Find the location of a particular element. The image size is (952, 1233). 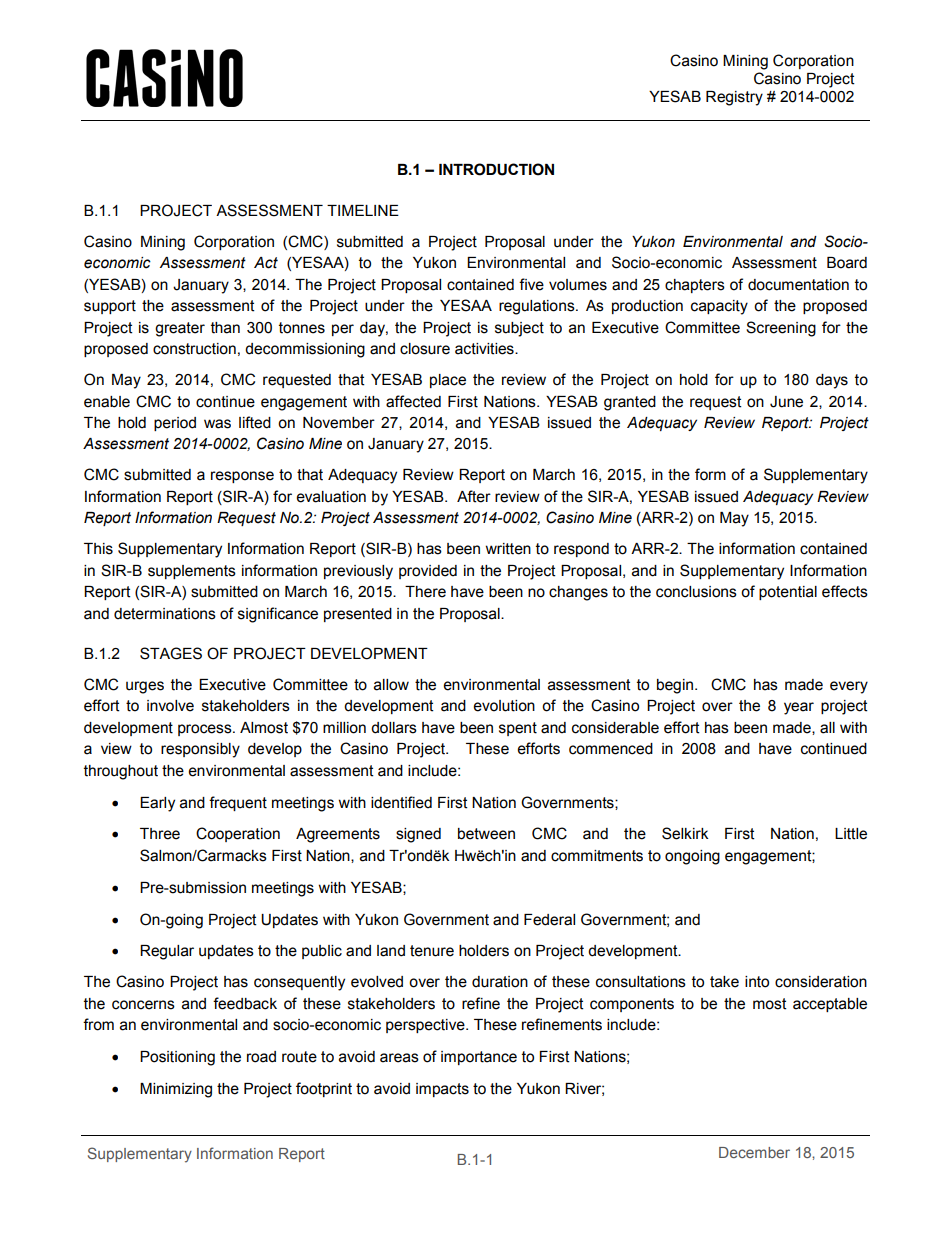

construction is located at coordinates (194, 349).
